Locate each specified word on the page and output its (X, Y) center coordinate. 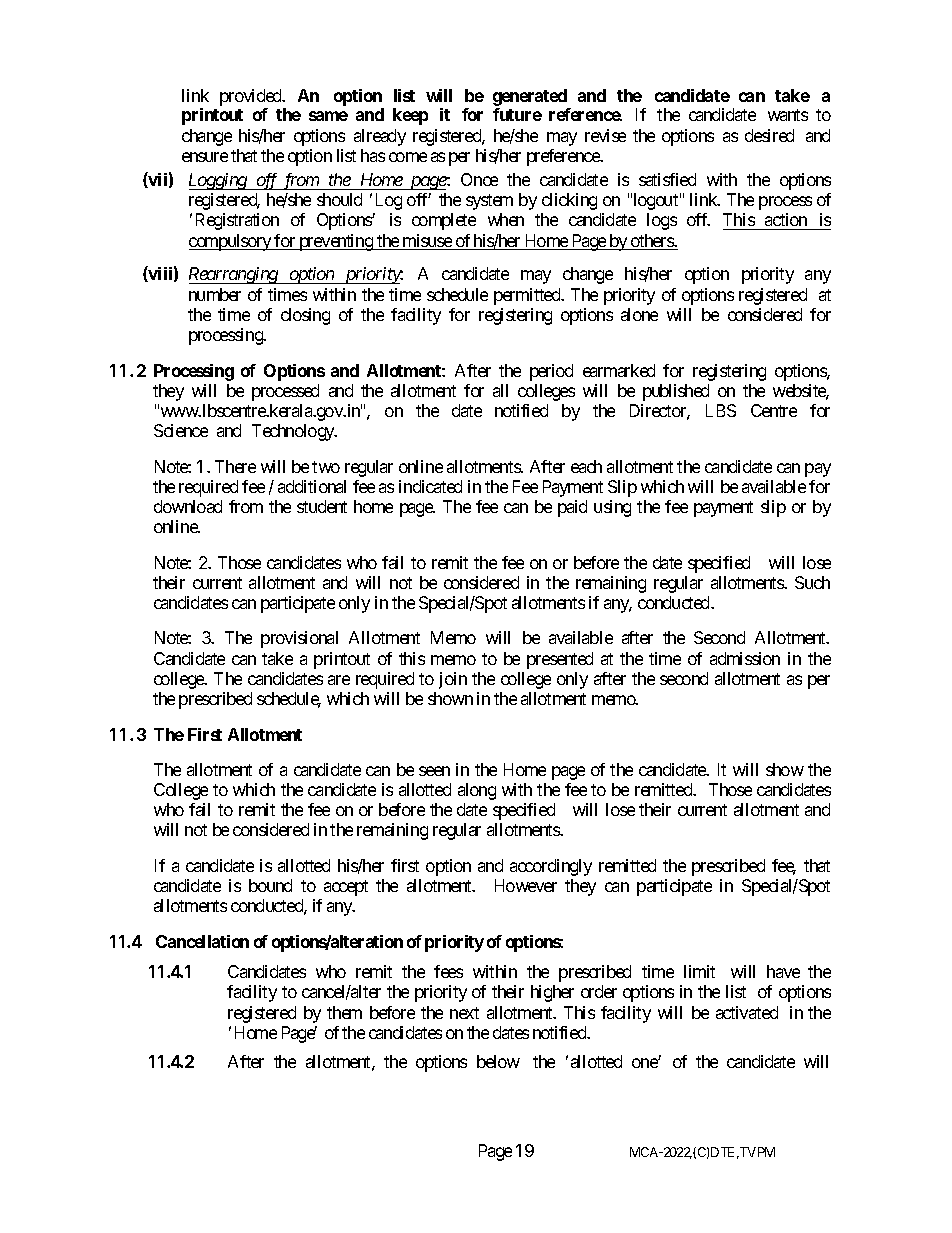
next (464, 1013)
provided (252, 97)
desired (769, 135)
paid (572, 508)
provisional (299, 639)
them (344, 1012)
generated (530, 97)
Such (812, 582)
